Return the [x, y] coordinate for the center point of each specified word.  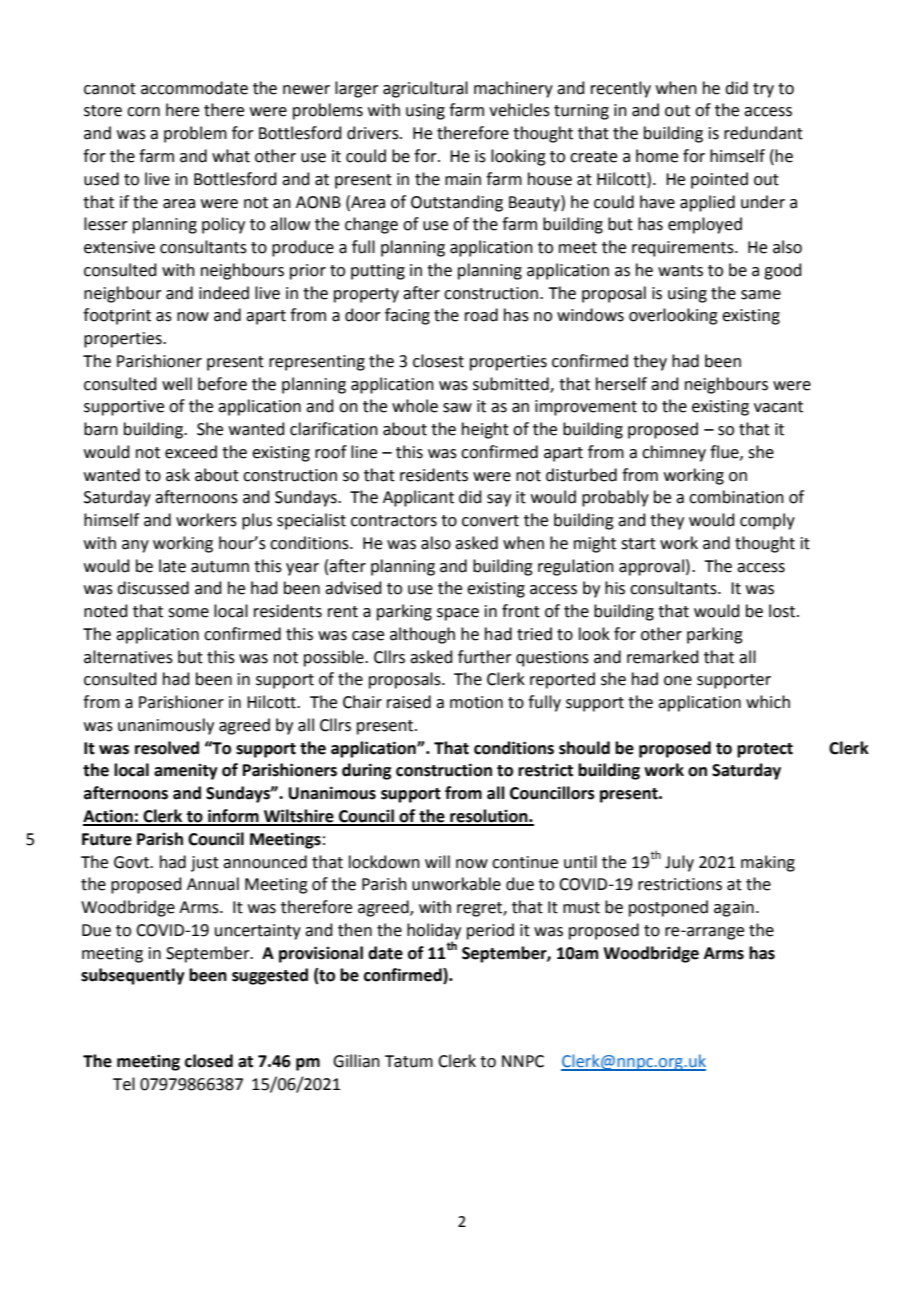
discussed [153, 588]
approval [651, 567]
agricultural [425, 89]
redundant [763, 133]
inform [233, 817]
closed [209, 1061]
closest [438, 361]
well [177, 384]
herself [621, 384]
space [458, 614]
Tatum [409, 1061]
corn [143, 112]
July [679, 863]
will [437, 861]
